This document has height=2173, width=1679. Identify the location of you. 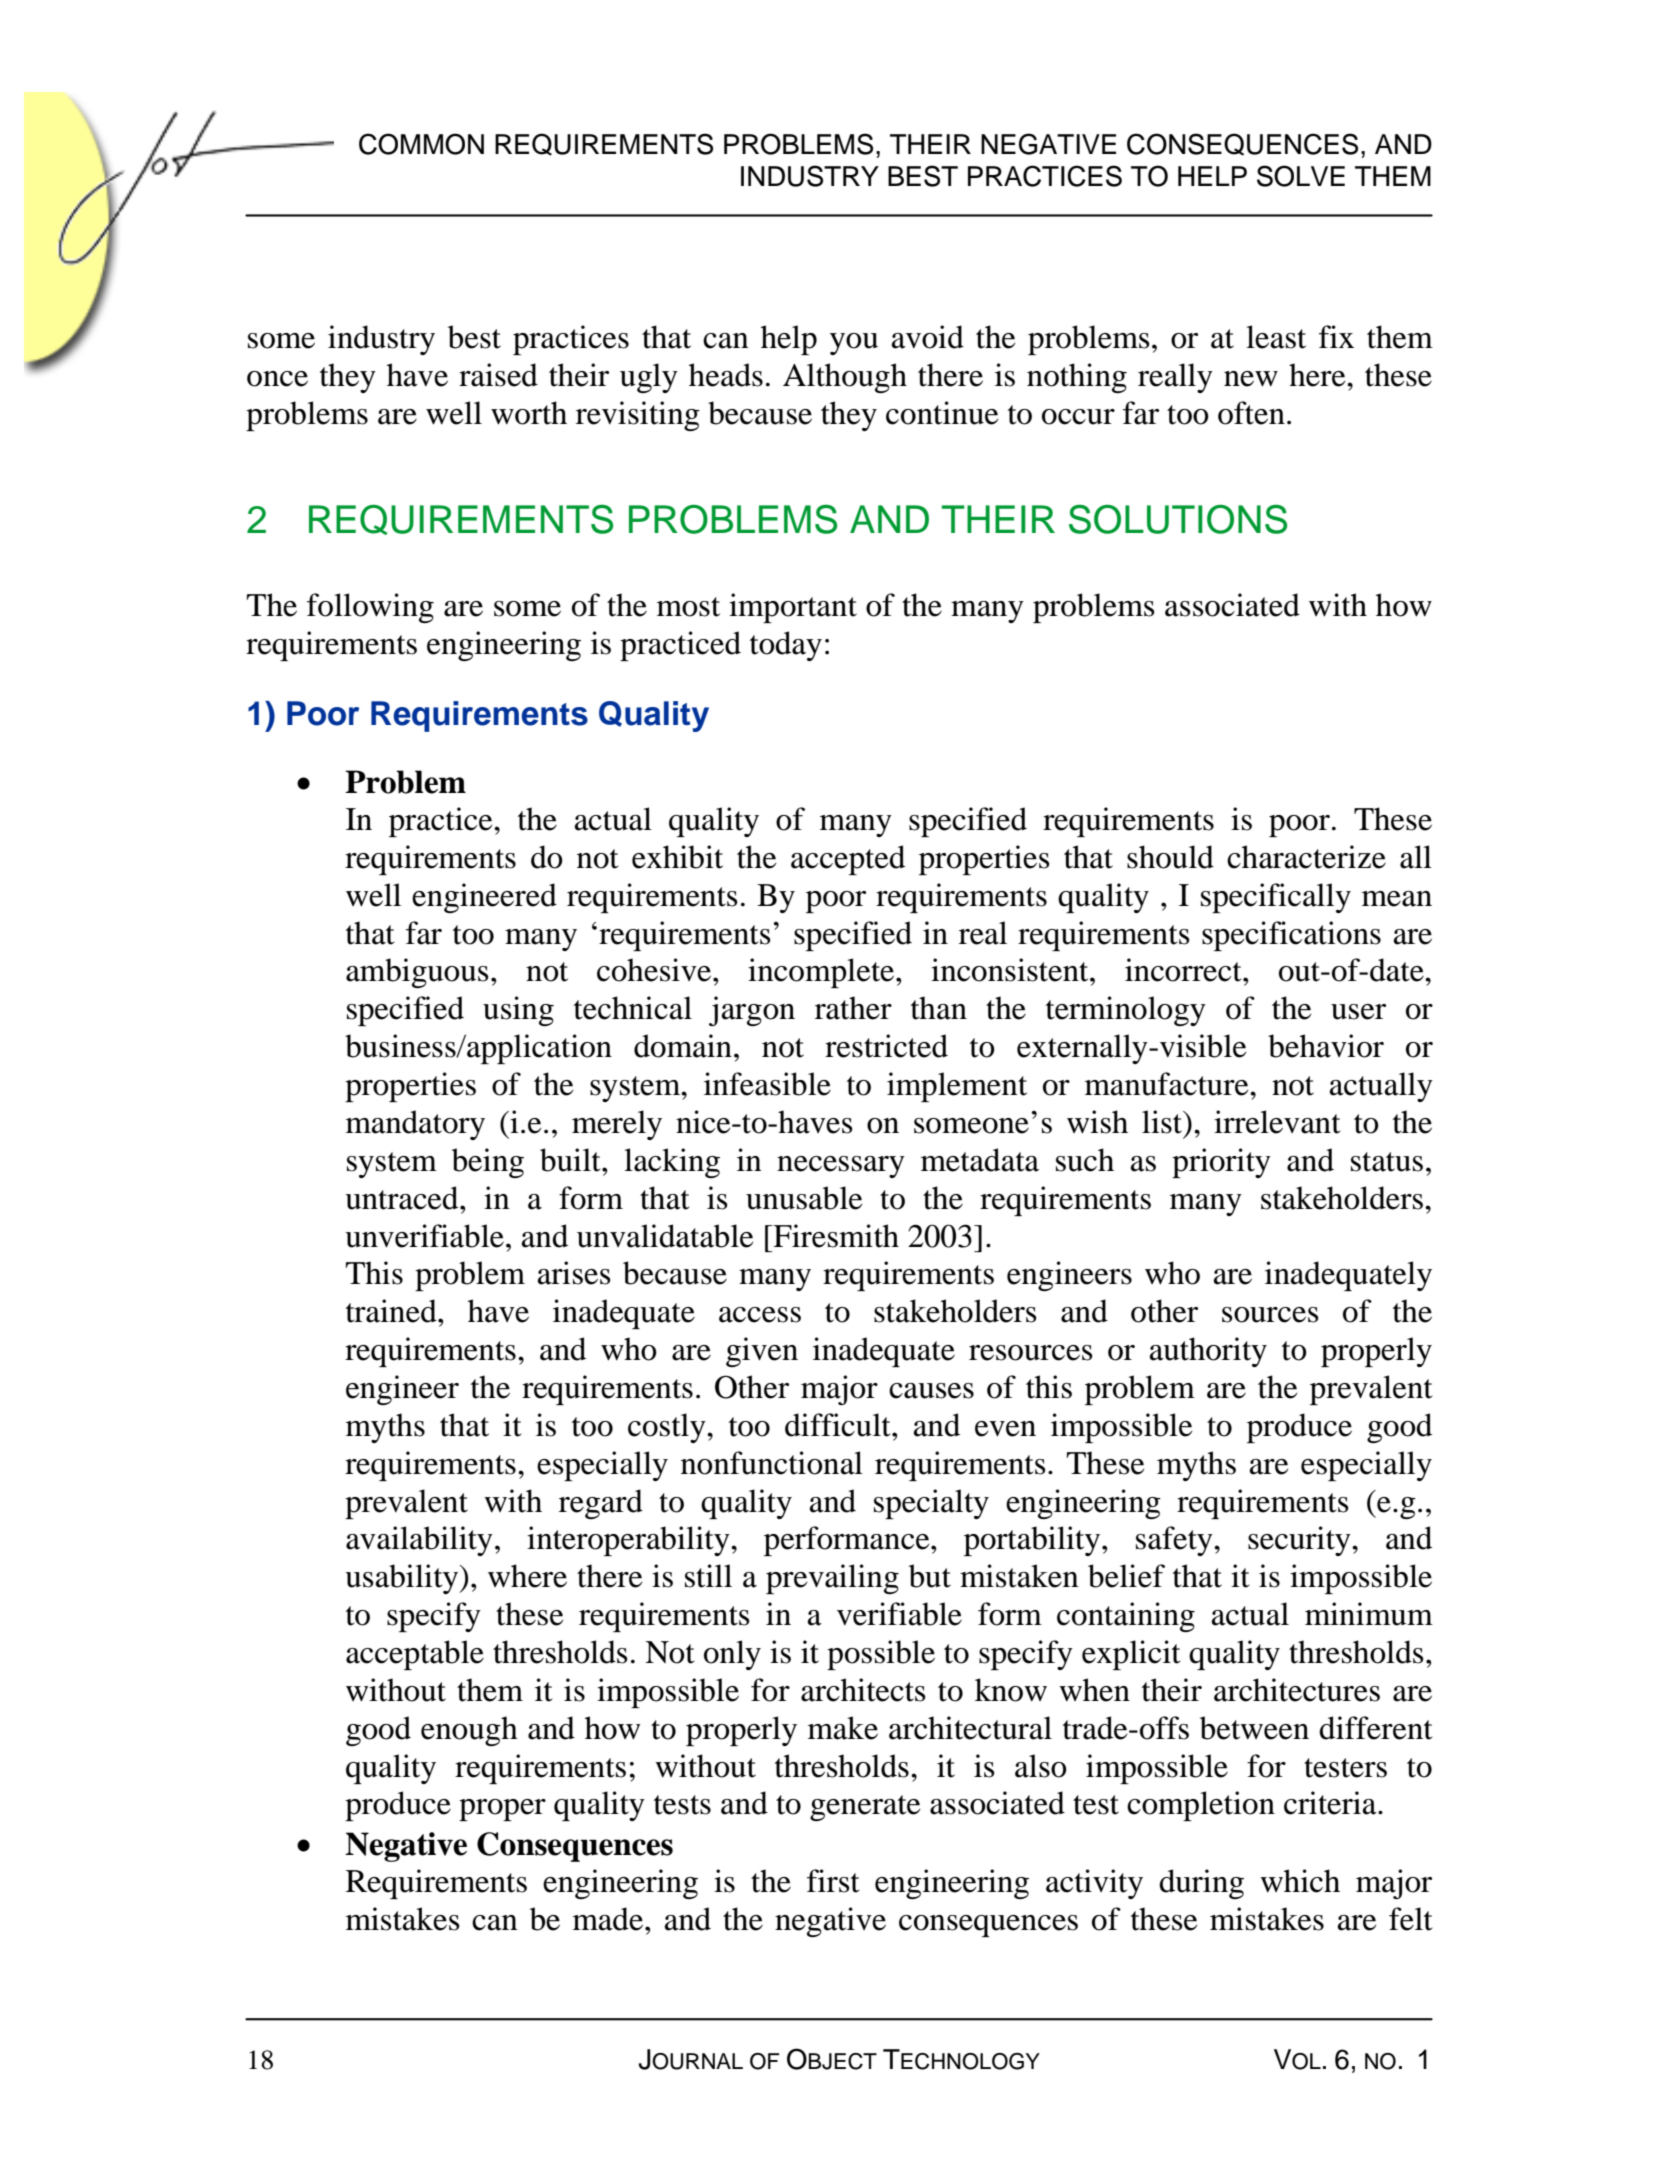
(854, 344).
